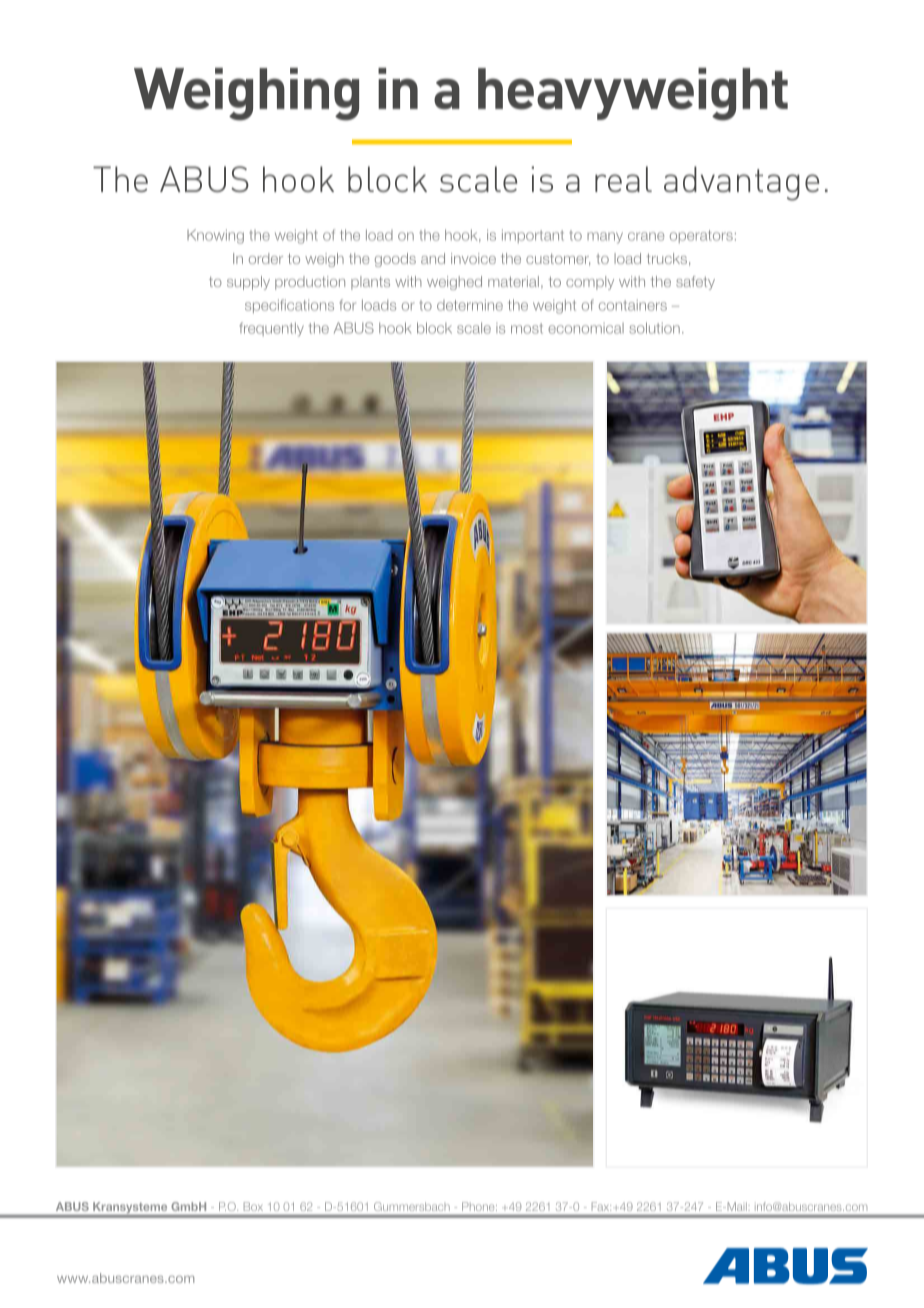  I want to click on invoice, so click(473, 258).
